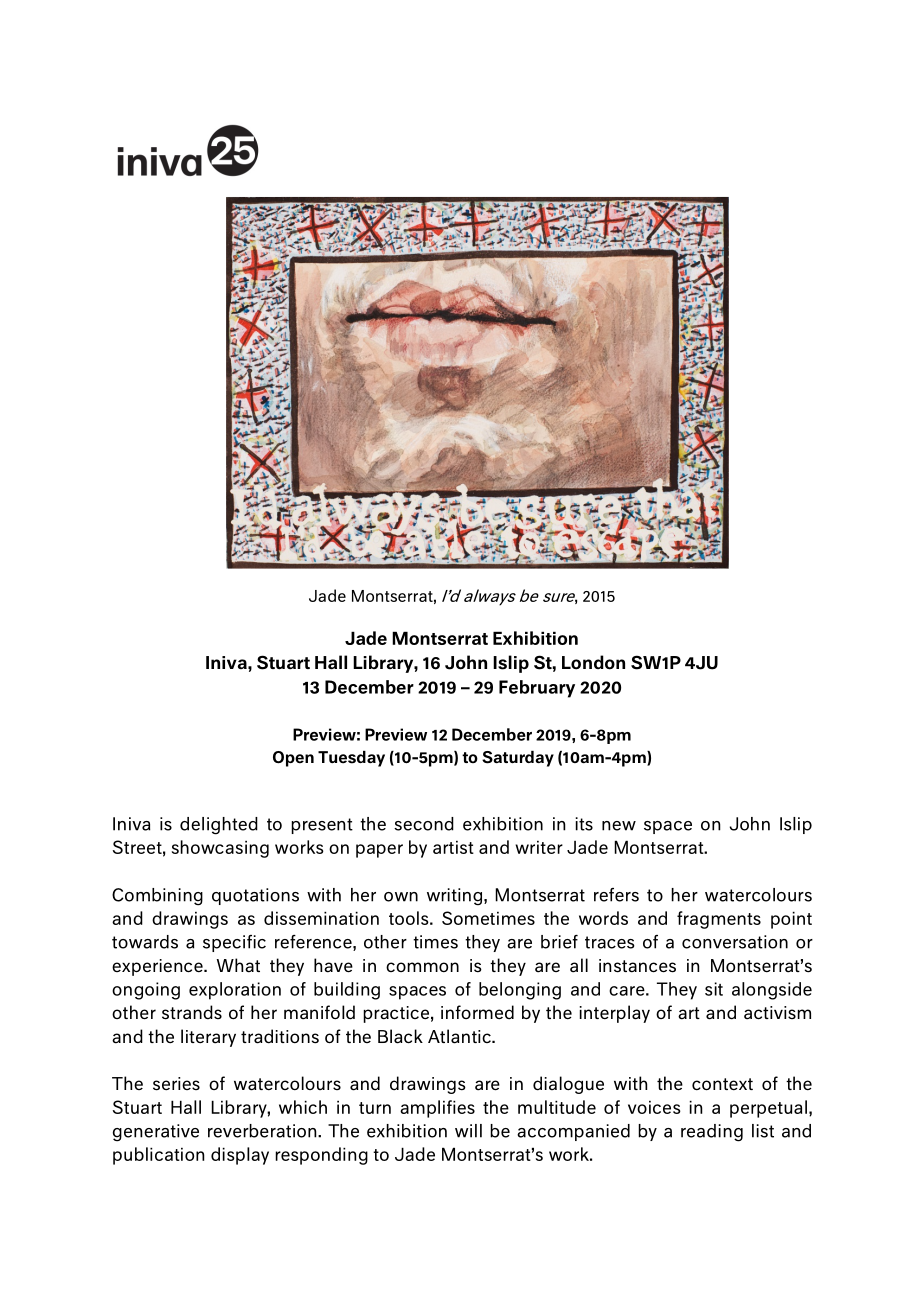 The width and height of the page is (924, 1308). Describe the element at coordinates (240, 1156) in the page. I see `display` at that location.
